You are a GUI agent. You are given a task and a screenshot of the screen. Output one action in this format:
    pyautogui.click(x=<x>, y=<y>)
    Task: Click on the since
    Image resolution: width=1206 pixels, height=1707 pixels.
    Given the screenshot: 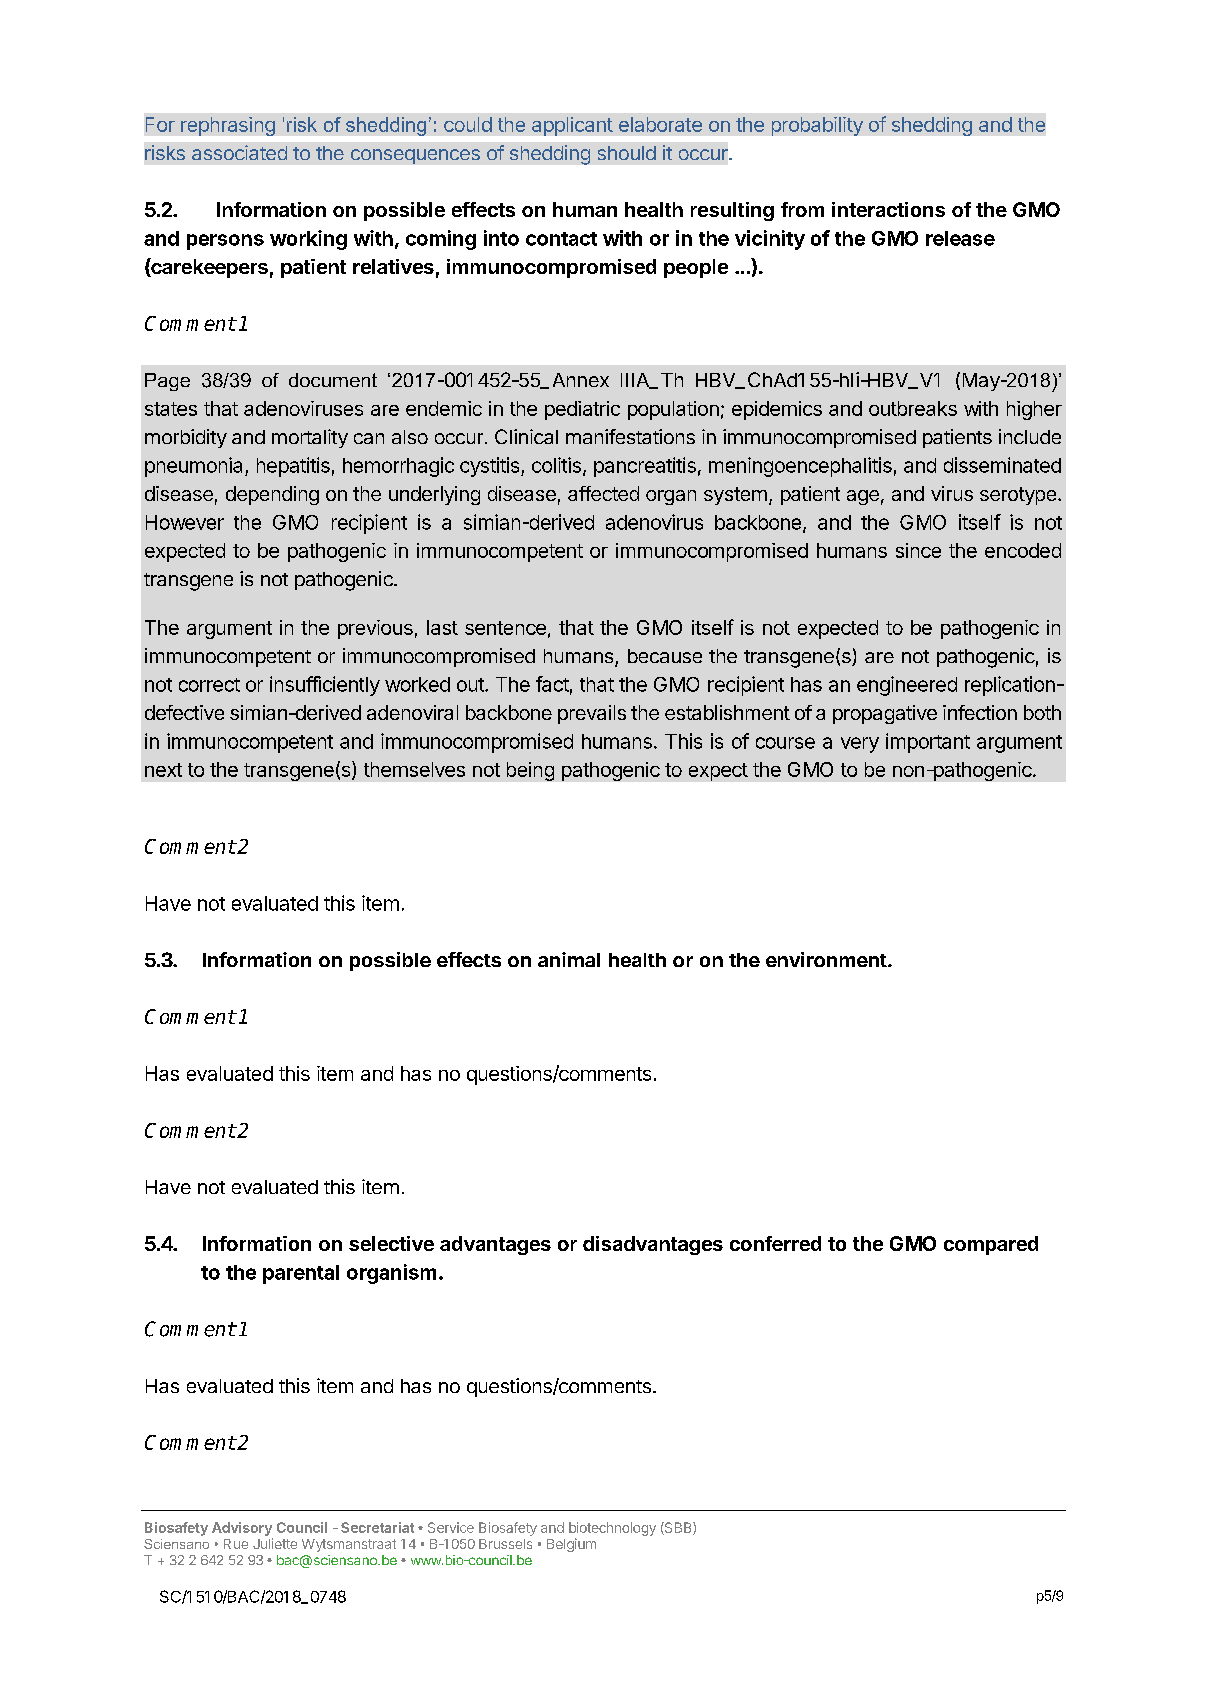 What is the action you would take?
    pyautogui.click(x=918, y=550)
